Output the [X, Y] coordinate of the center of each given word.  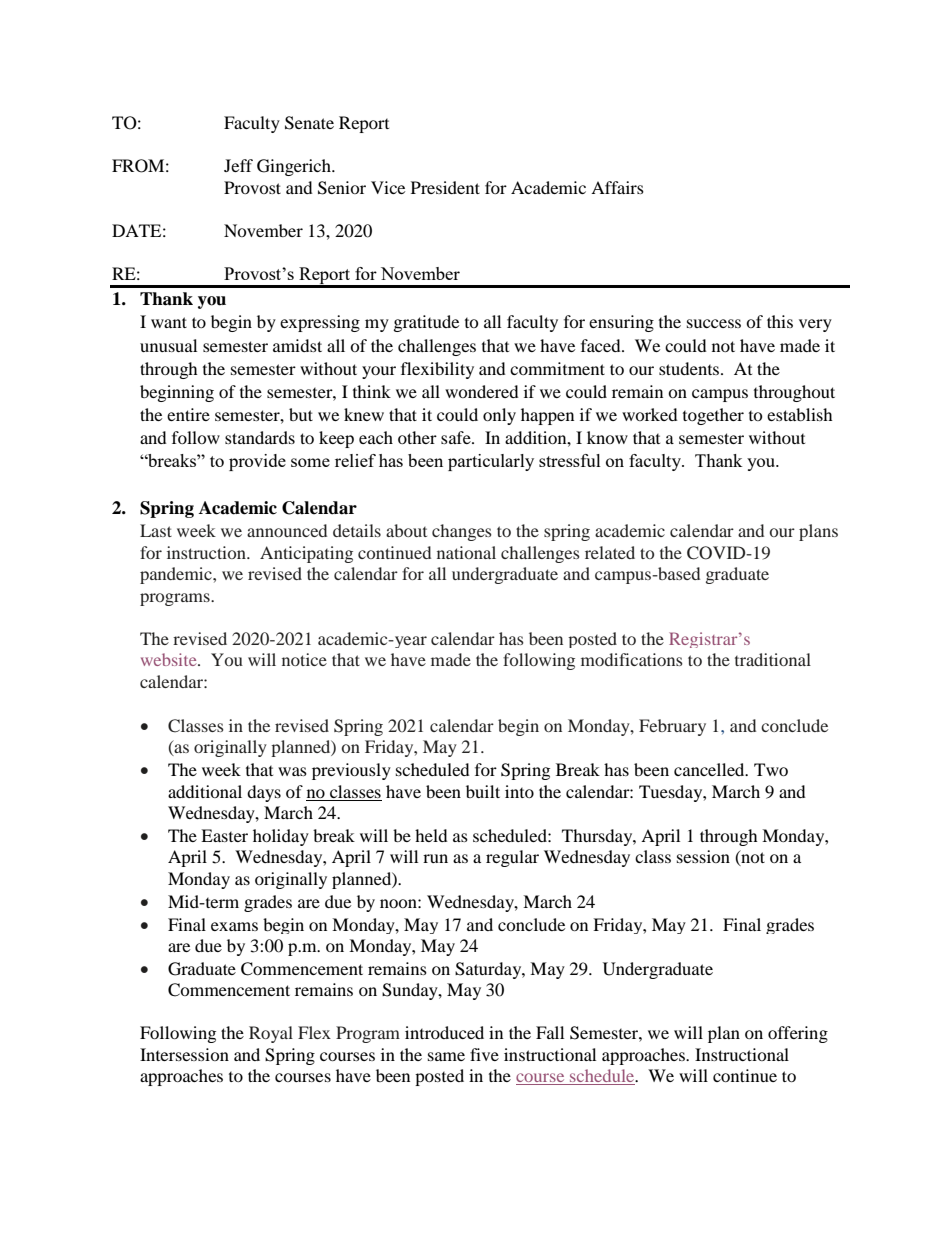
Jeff [238, 165]
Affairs [617, 187]
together [713, 416]
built [483, 791]
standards [260, 437]
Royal [271, 1034]
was [292, 771]
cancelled [710, 769]
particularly [491, 462]
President [445, 187]
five [484, 1054]
